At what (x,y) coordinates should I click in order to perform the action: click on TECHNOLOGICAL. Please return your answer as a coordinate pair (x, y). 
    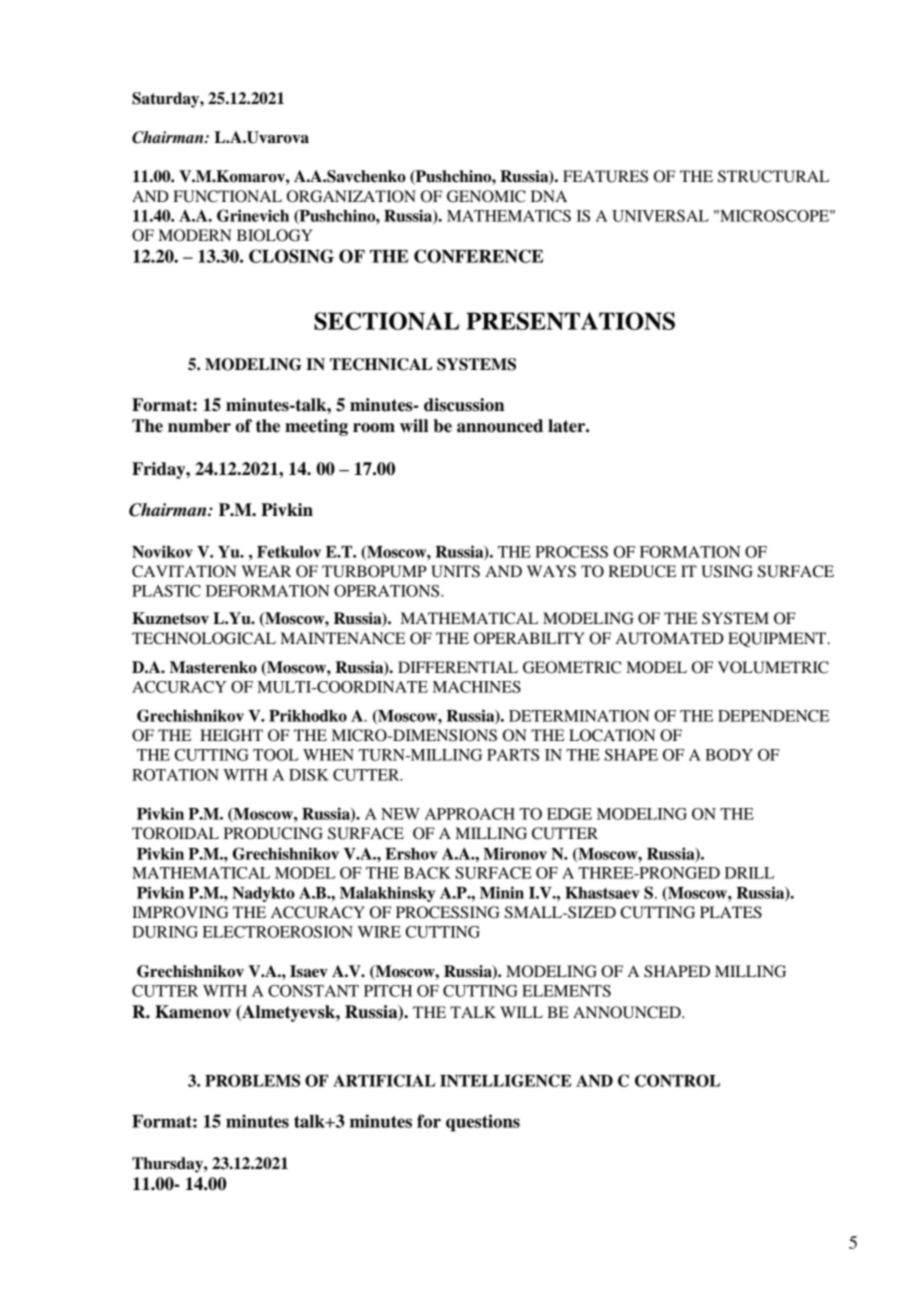
    Looking at the image, I should click on (204, 638).
